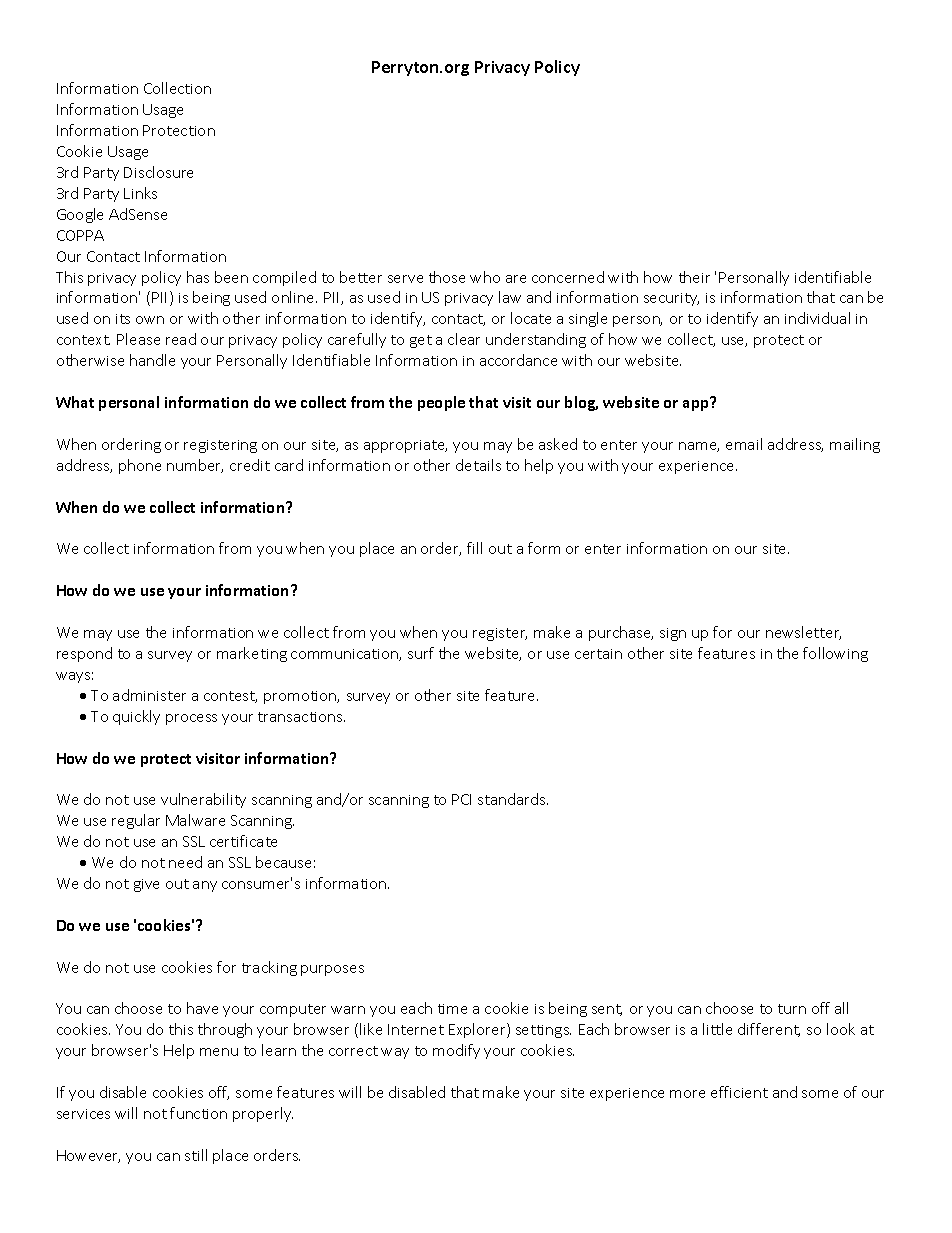  What do you see at coordinates (461, 799) in the screenshot?
I see `PCI` at bounding box center [461, 799].
